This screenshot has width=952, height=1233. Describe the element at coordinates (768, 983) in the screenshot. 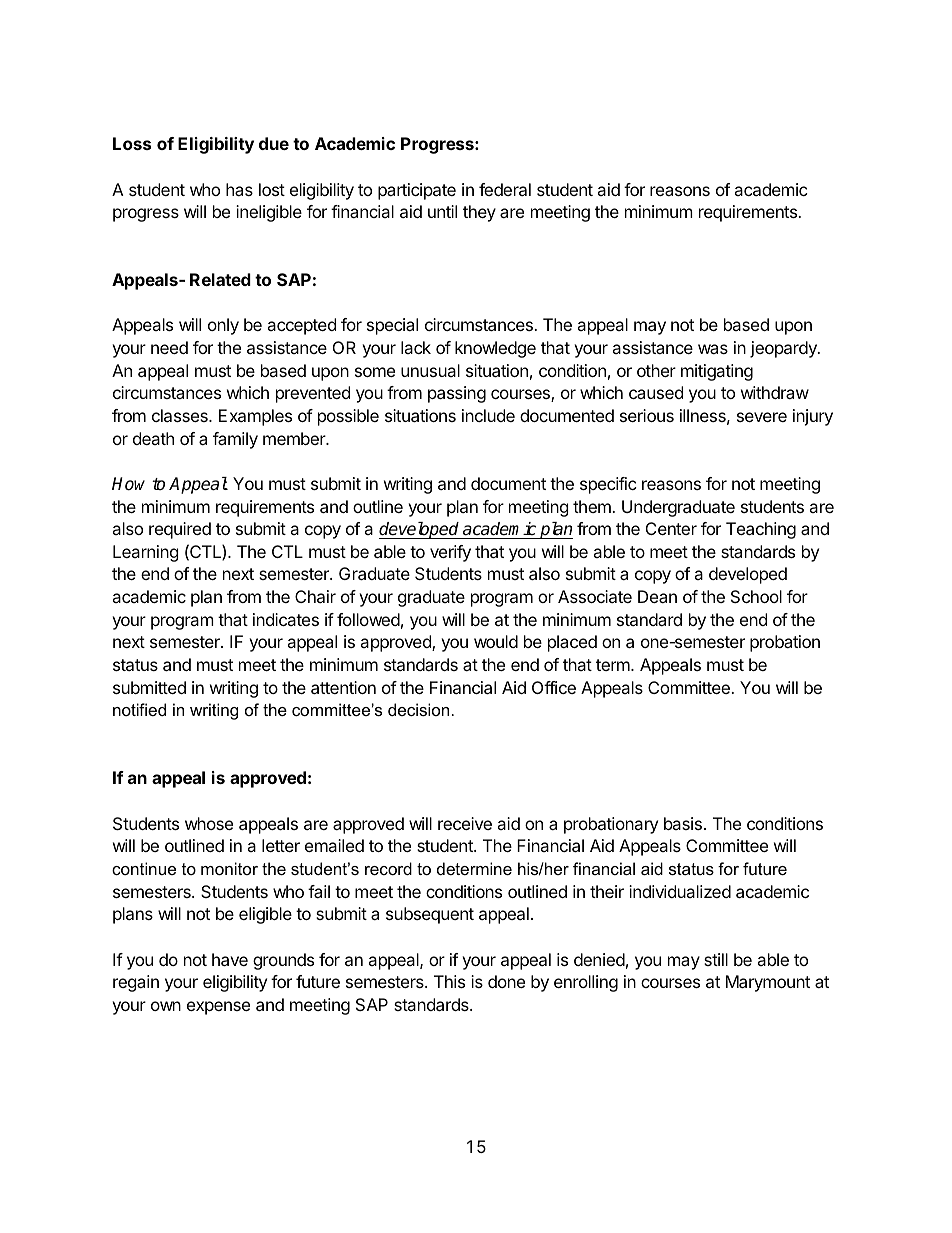

I see `Marymount` at that location.
